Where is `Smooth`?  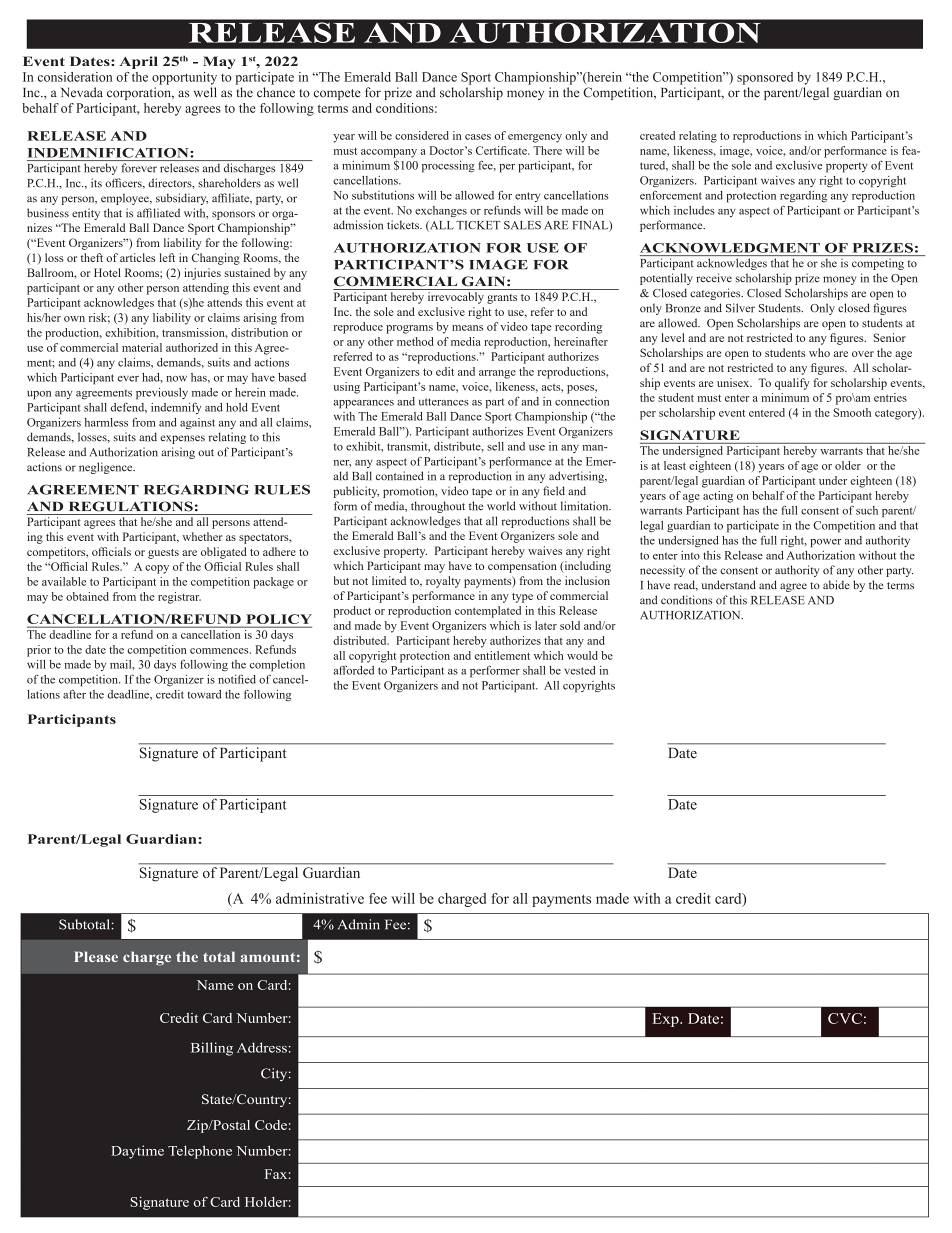
Smooth is located at coordinates (852, 412).
